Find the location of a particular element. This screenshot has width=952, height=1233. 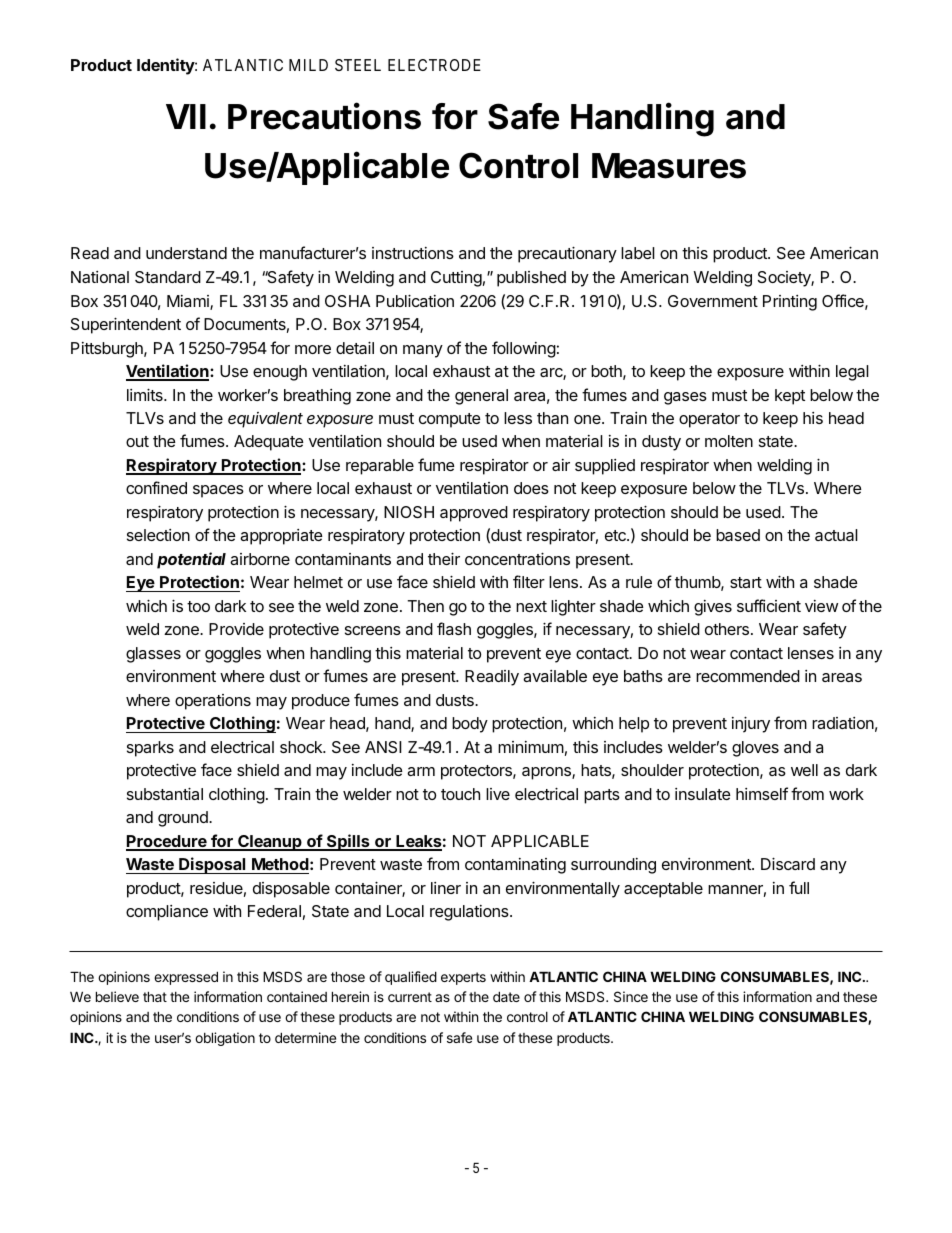

potential is located at coordinates (191, 560).
